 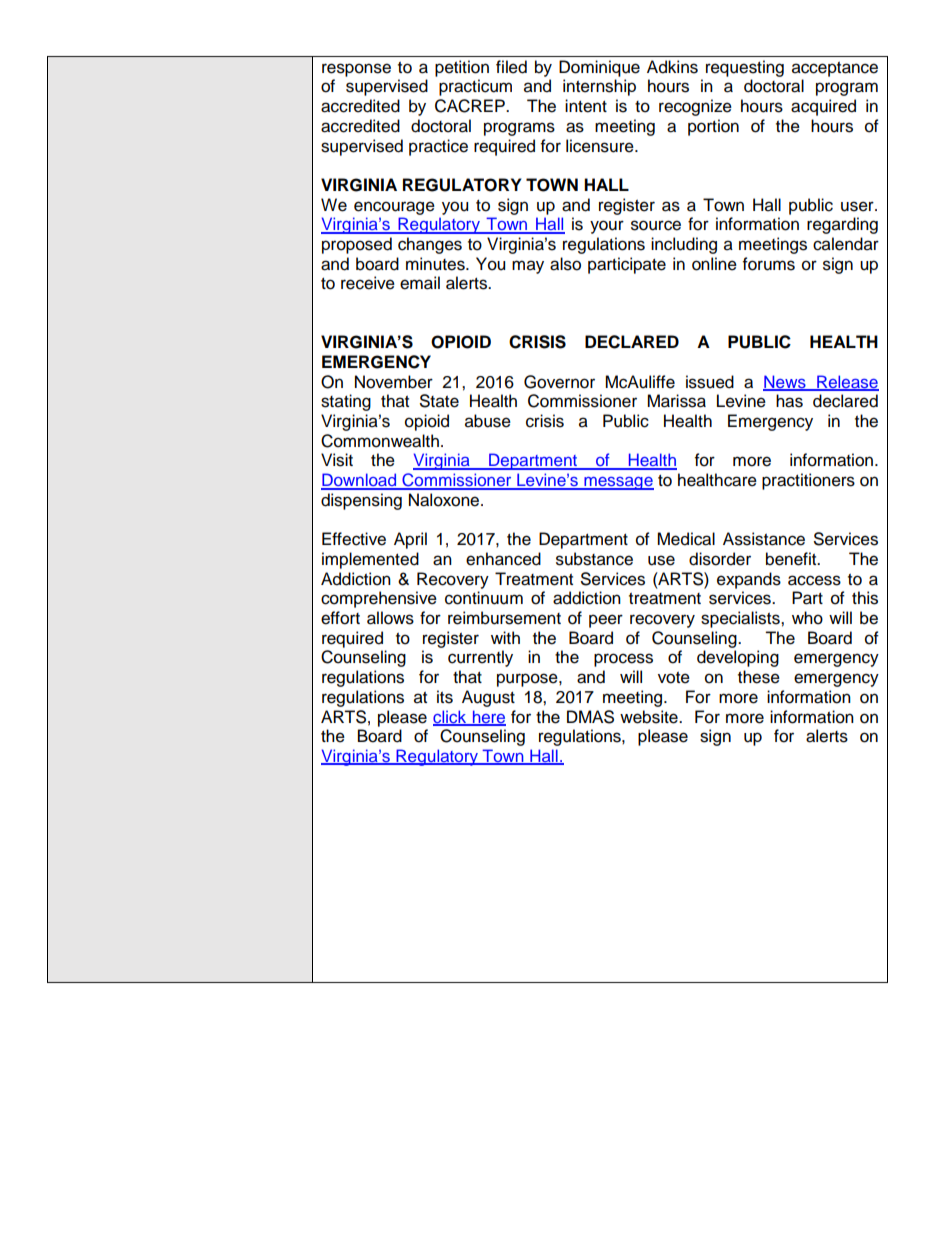 What do you see at coordinates (594, 559) in the image?
I see `substance` at bounding box center [594, 559].
